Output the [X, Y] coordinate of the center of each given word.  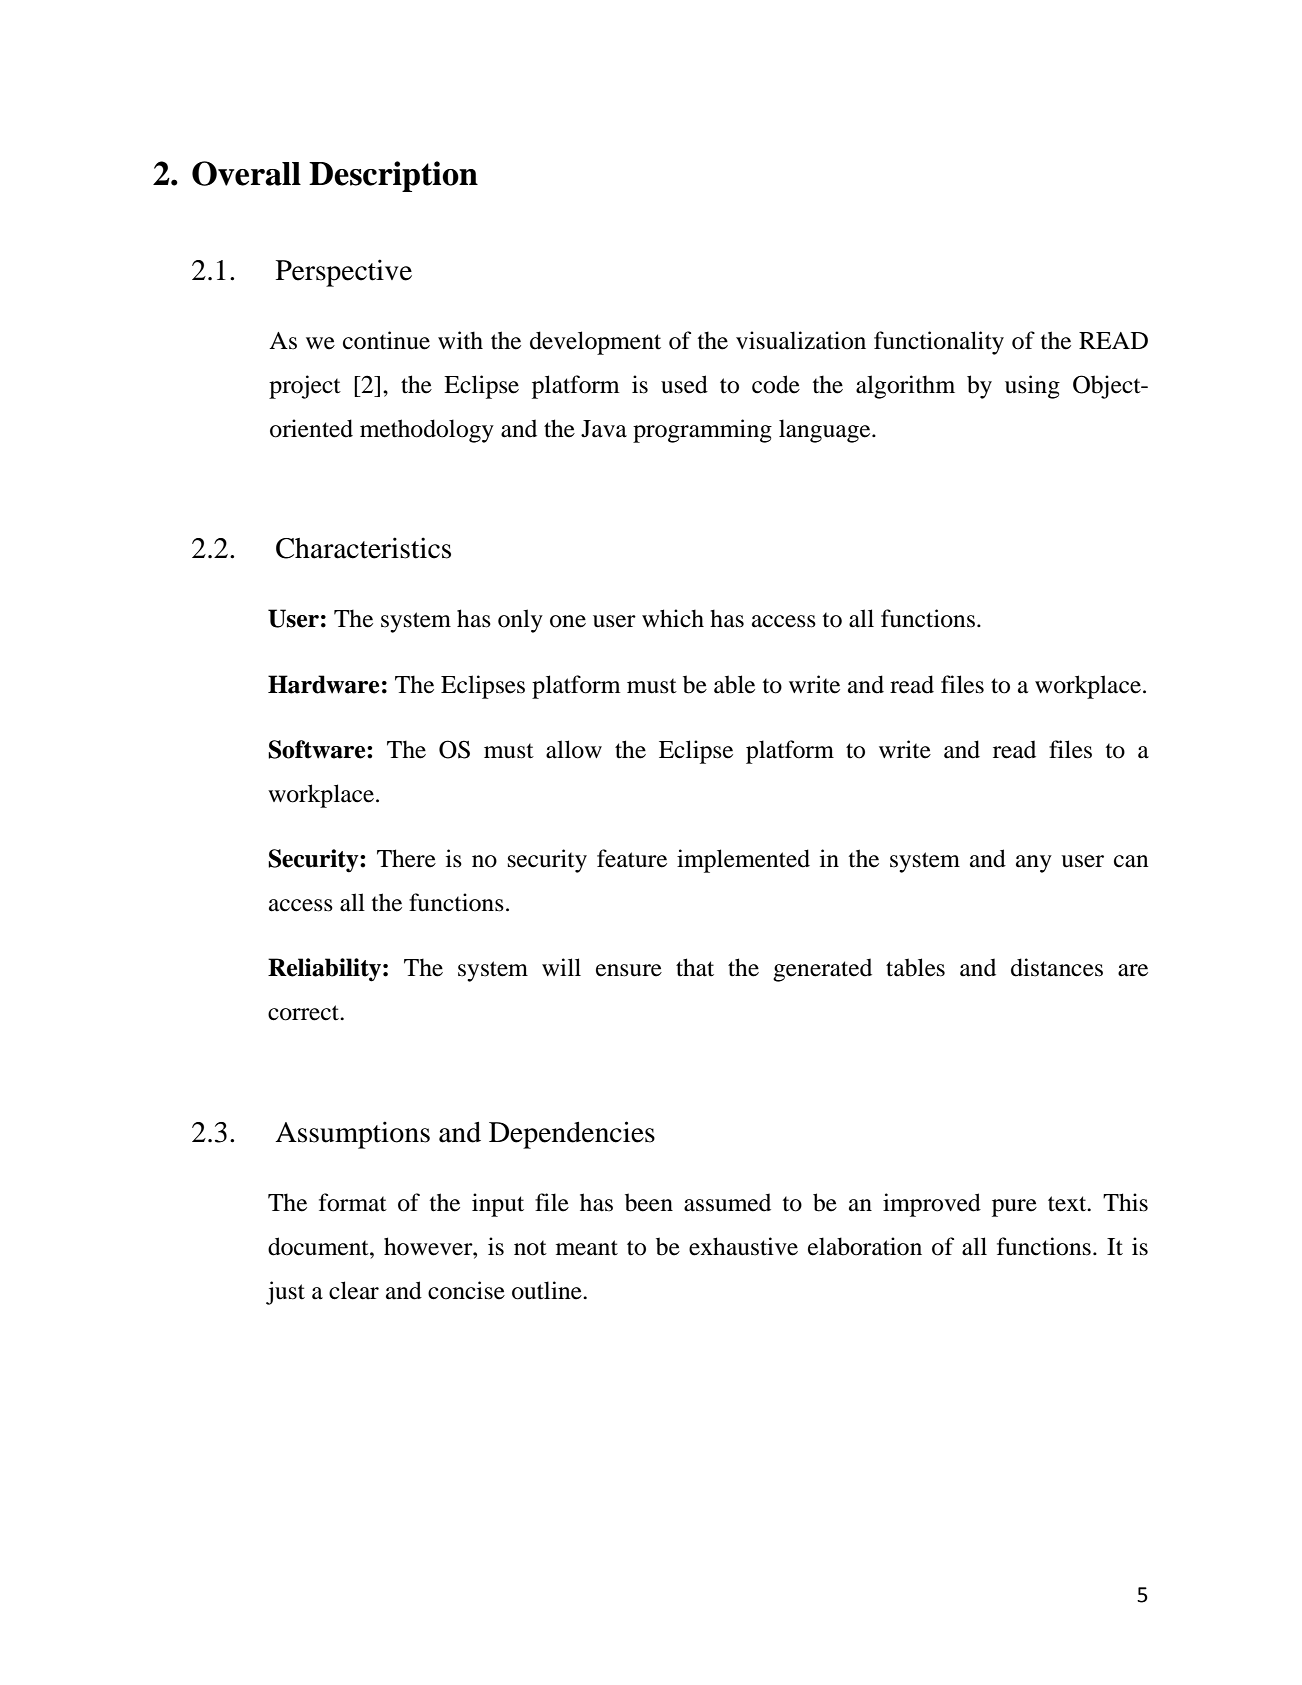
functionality [939, 343]
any [1034, 864]
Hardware [323, 684]
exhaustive [743, 1246]
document [319, 1246]
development [595, 343]
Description [393, 176]
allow [574, 749]
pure [1014, 1208]
